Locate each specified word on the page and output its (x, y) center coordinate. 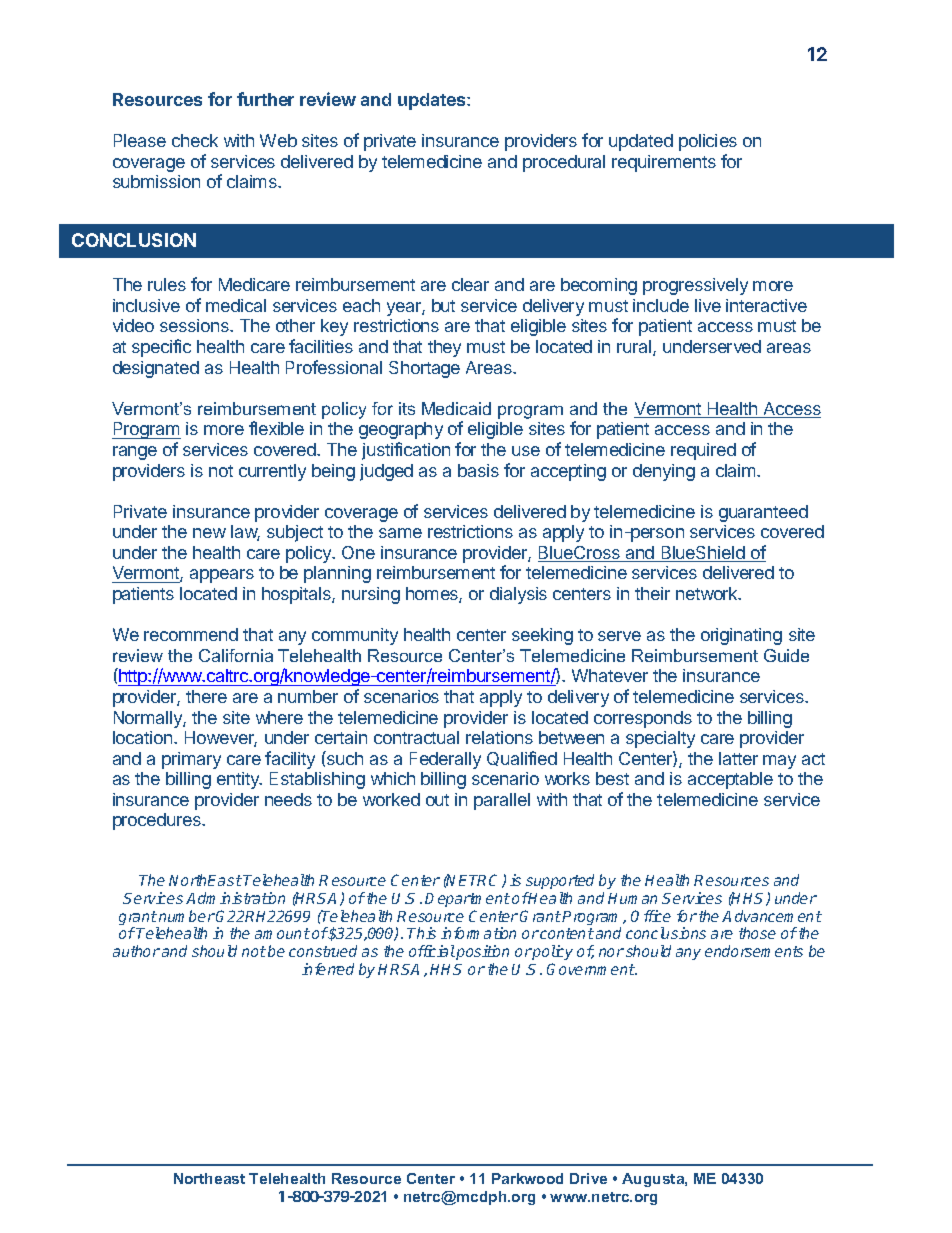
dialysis (518, 595)
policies (708, 142)
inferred (328, 969)
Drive (588, 1178)
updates (433, 101)
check (195, 140)
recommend (191, 634)
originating (741, 636)
